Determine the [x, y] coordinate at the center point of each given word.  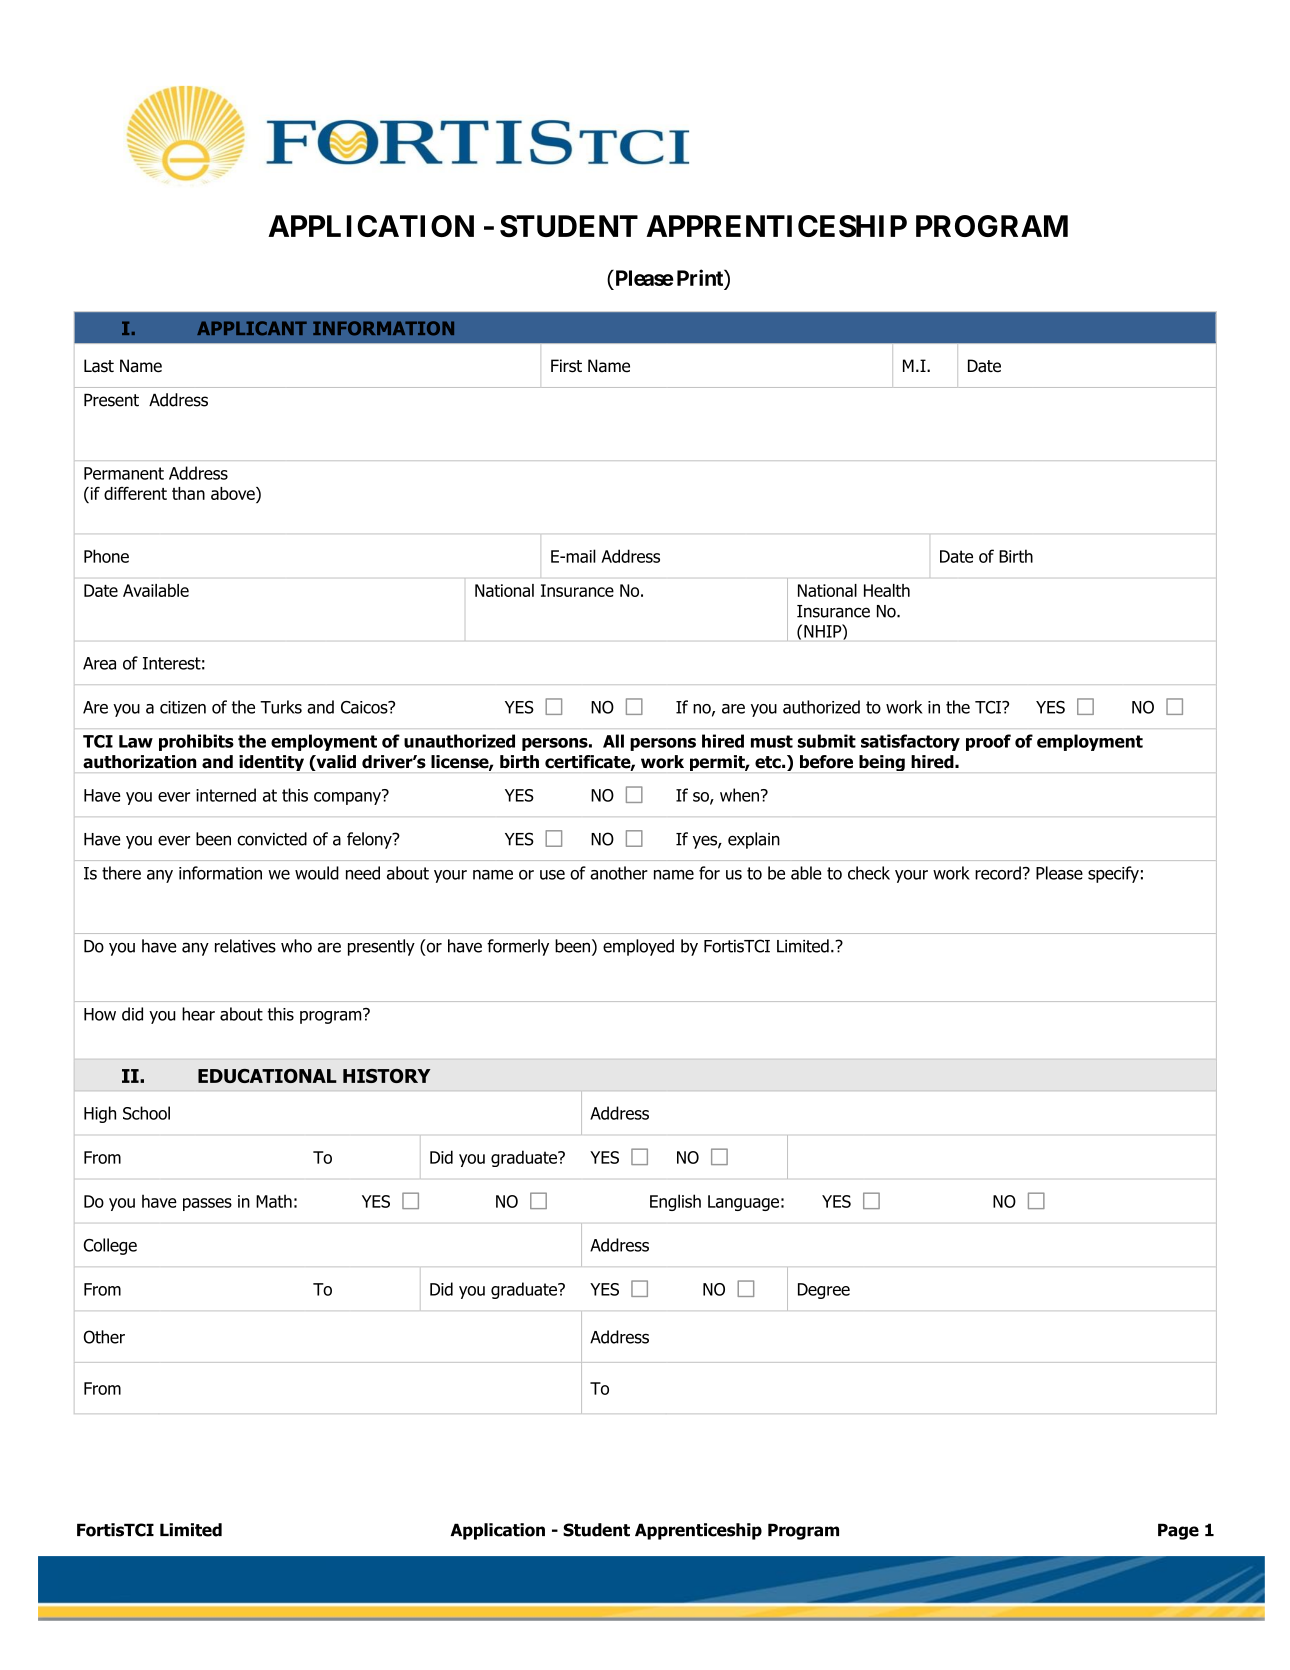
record [998, 873]
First [566, 366]
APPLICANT [252, 328]
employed [638, 947]
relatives [245, 946]
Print [701, 277]
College [110, 1246]
